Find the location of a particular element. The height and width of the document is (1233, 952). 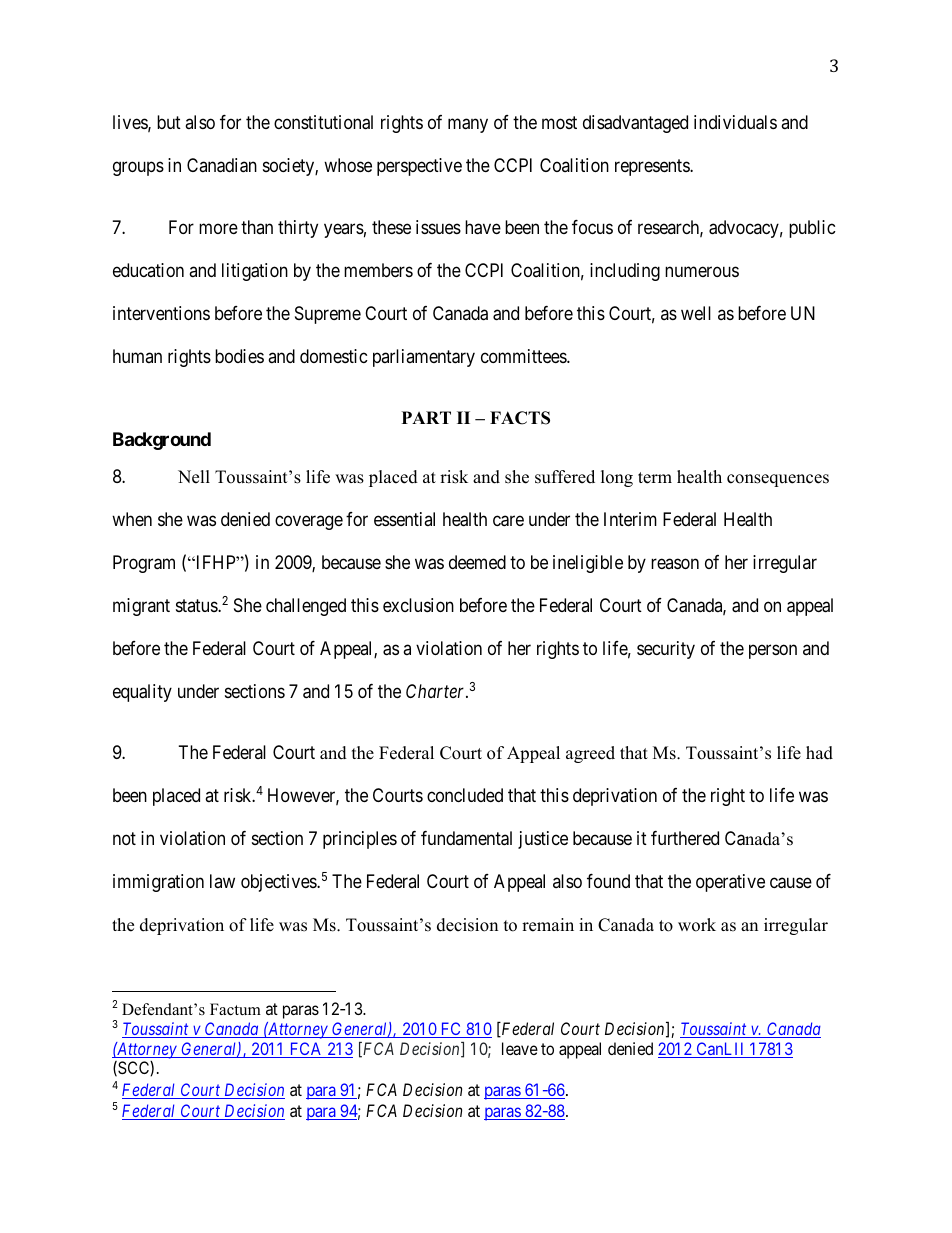

work is located at coordinates (697, 925).
